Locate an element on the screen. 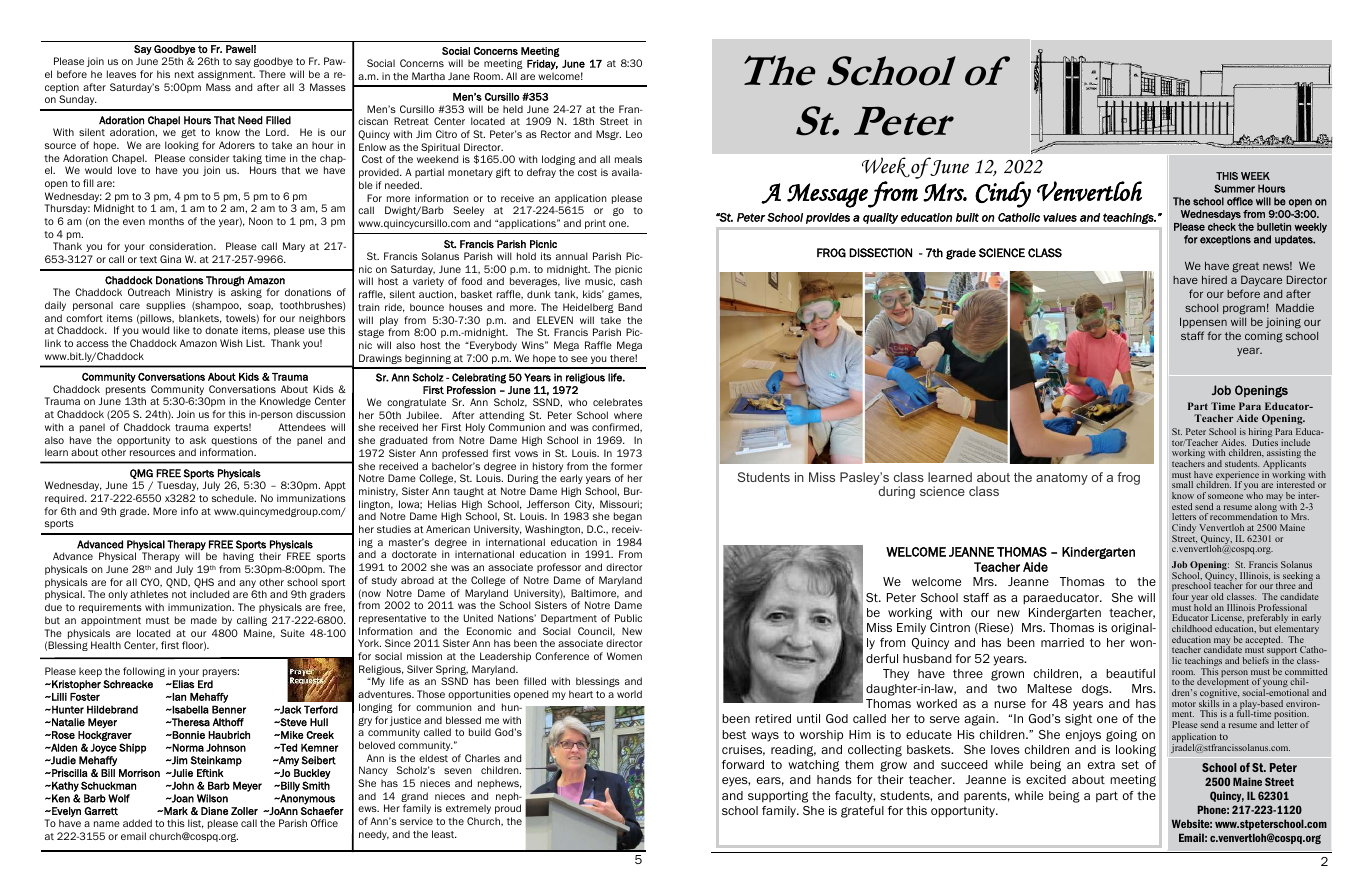  Duties is located at coordinates (1265, 442).
